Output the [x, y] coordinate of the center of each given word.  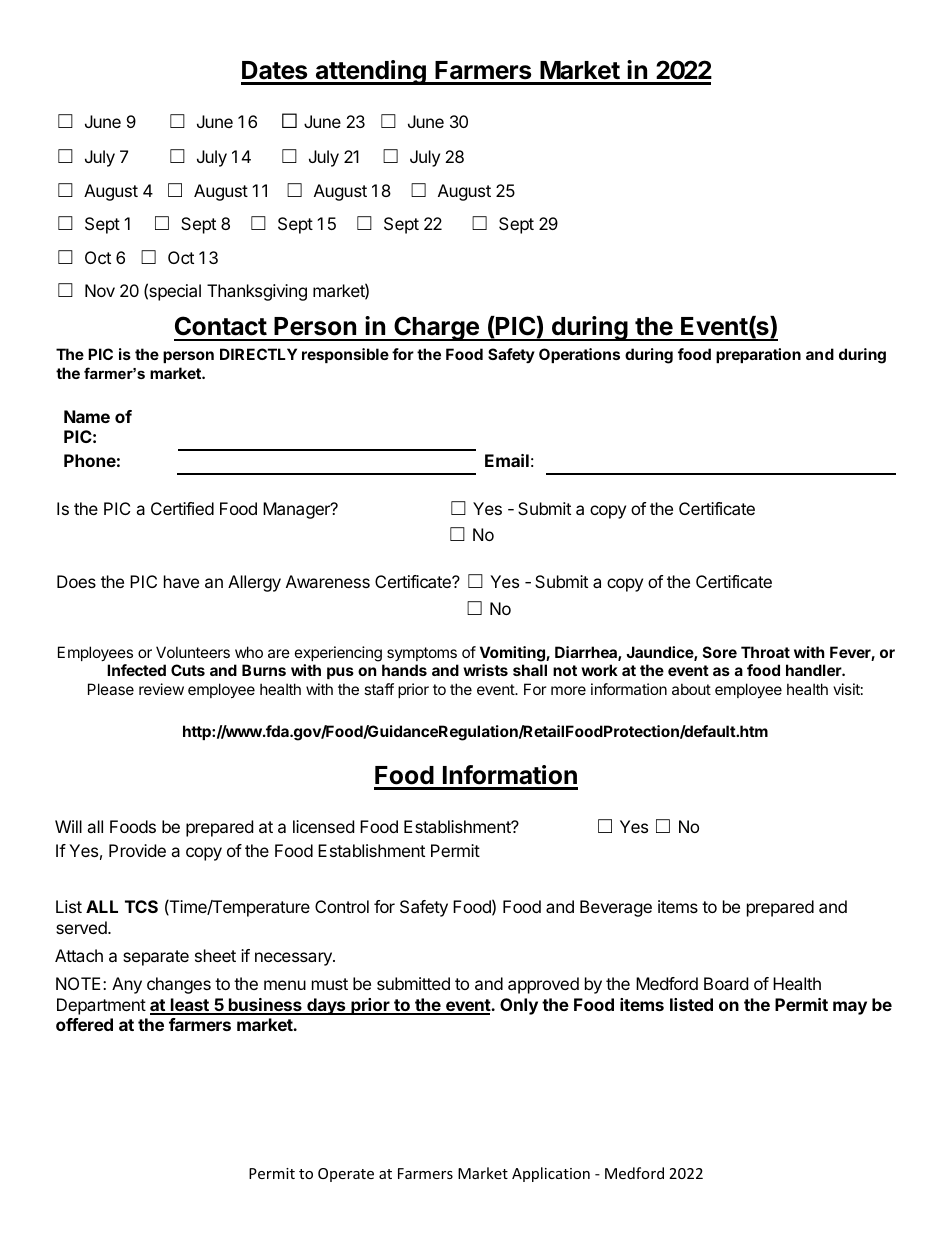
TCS [141, 906]
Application [551, 1174]
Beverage [616, 908]
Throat [765, 652]
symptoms [422, 654]
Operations [579, 355]
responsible [345, 355]
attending [370, 72]
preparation [758, 355]
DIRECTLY [258, 354]
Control [342, 906]
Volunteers [193, 652]
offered [84, 1024]
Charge [436, 328]
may [850, 1008]
